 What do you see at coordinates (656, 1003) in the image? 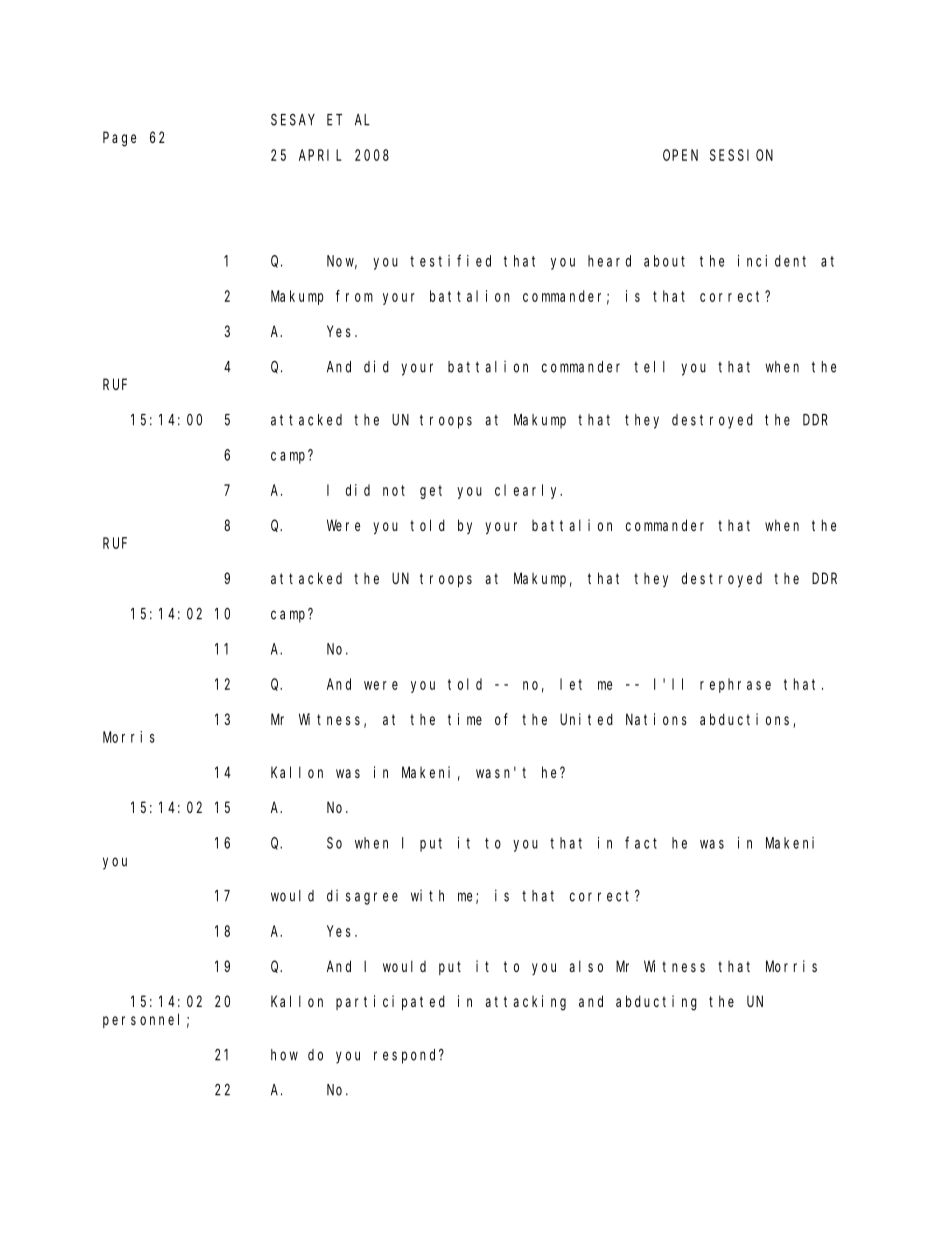
I see `abducting` at bounding box center [656, 1003].
